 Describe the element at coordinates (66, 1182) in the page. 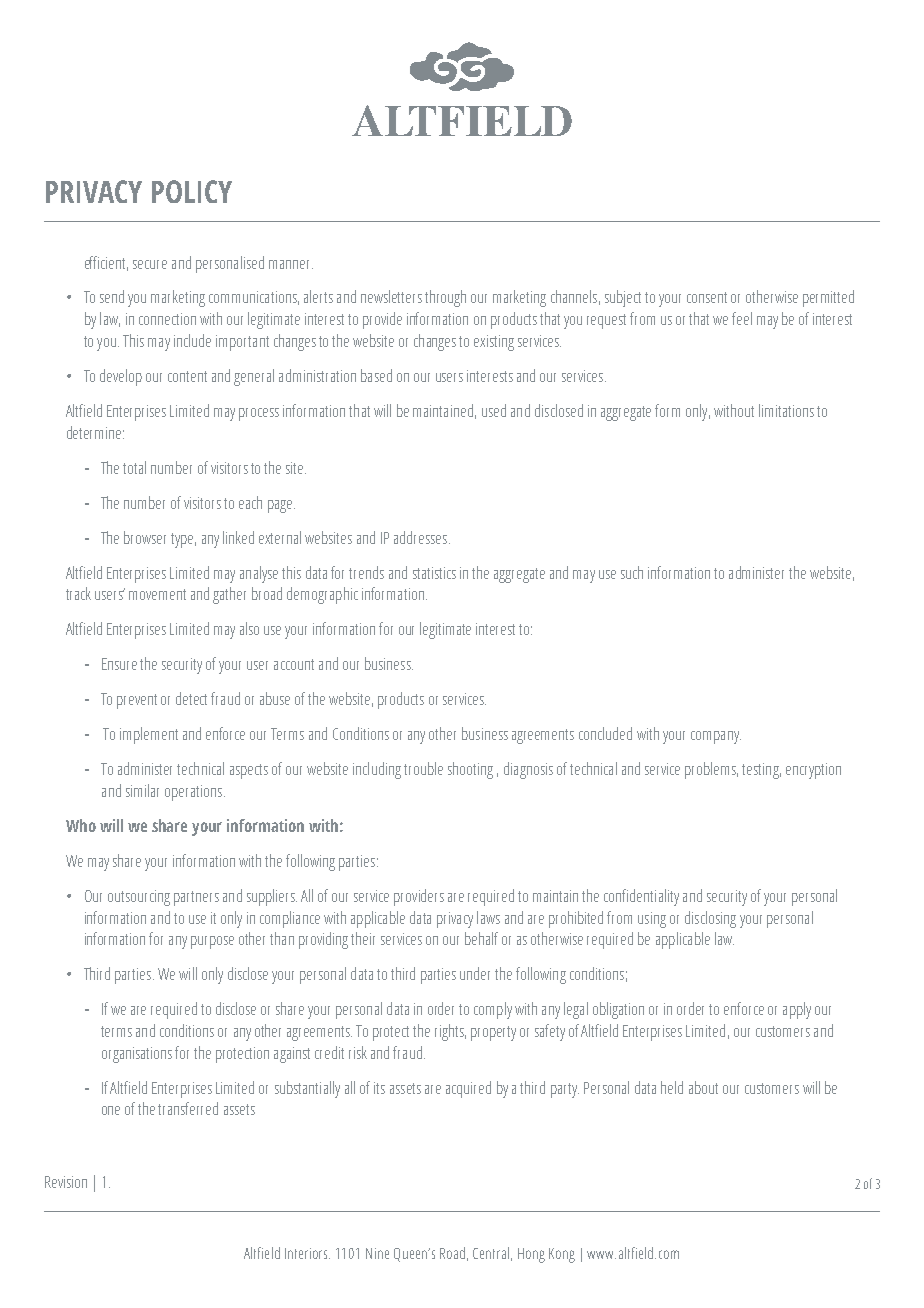

I see `Revision` at that location.
